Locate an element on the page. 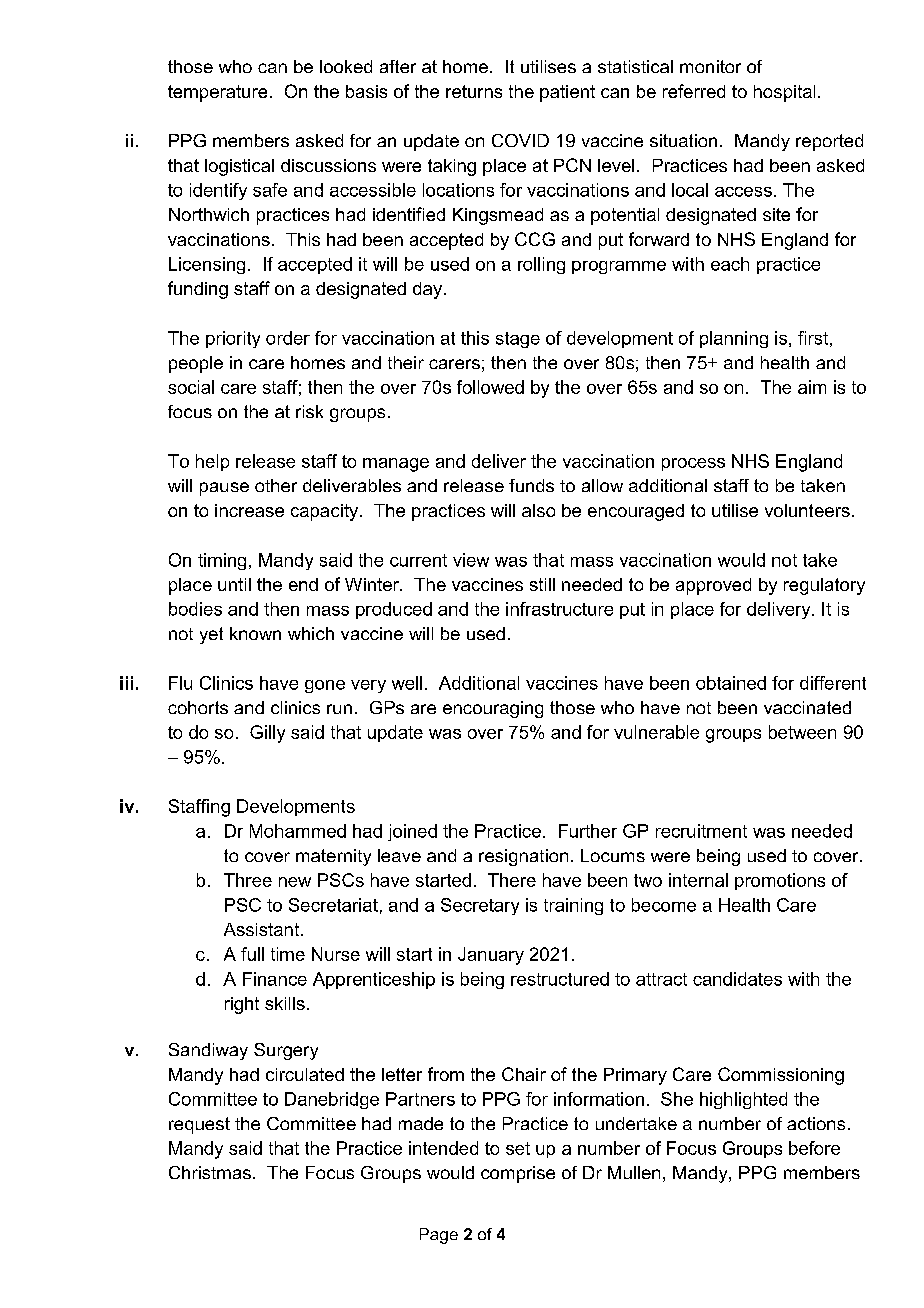 This image has width=924, height=1308. funds is located at coordinates (531, 485).
